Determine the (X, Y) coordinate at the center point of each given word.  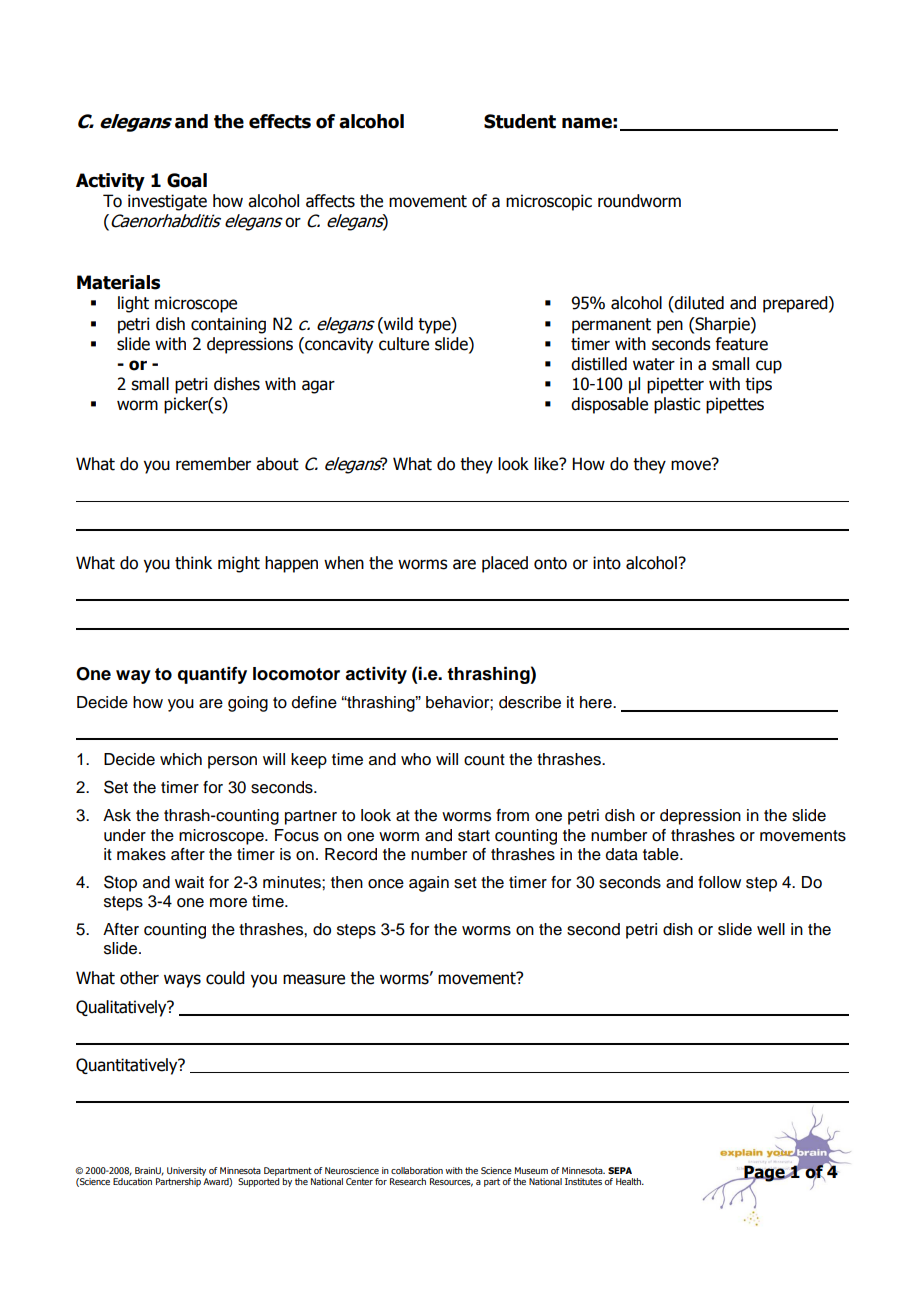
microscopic (549, 202)
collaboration (417, 1170)
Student (520, 121)
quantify (212, 675)
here (597, 702)
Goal (187, 180)
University (186, 1171)
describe (530, 702)
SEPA (620, 1170)
